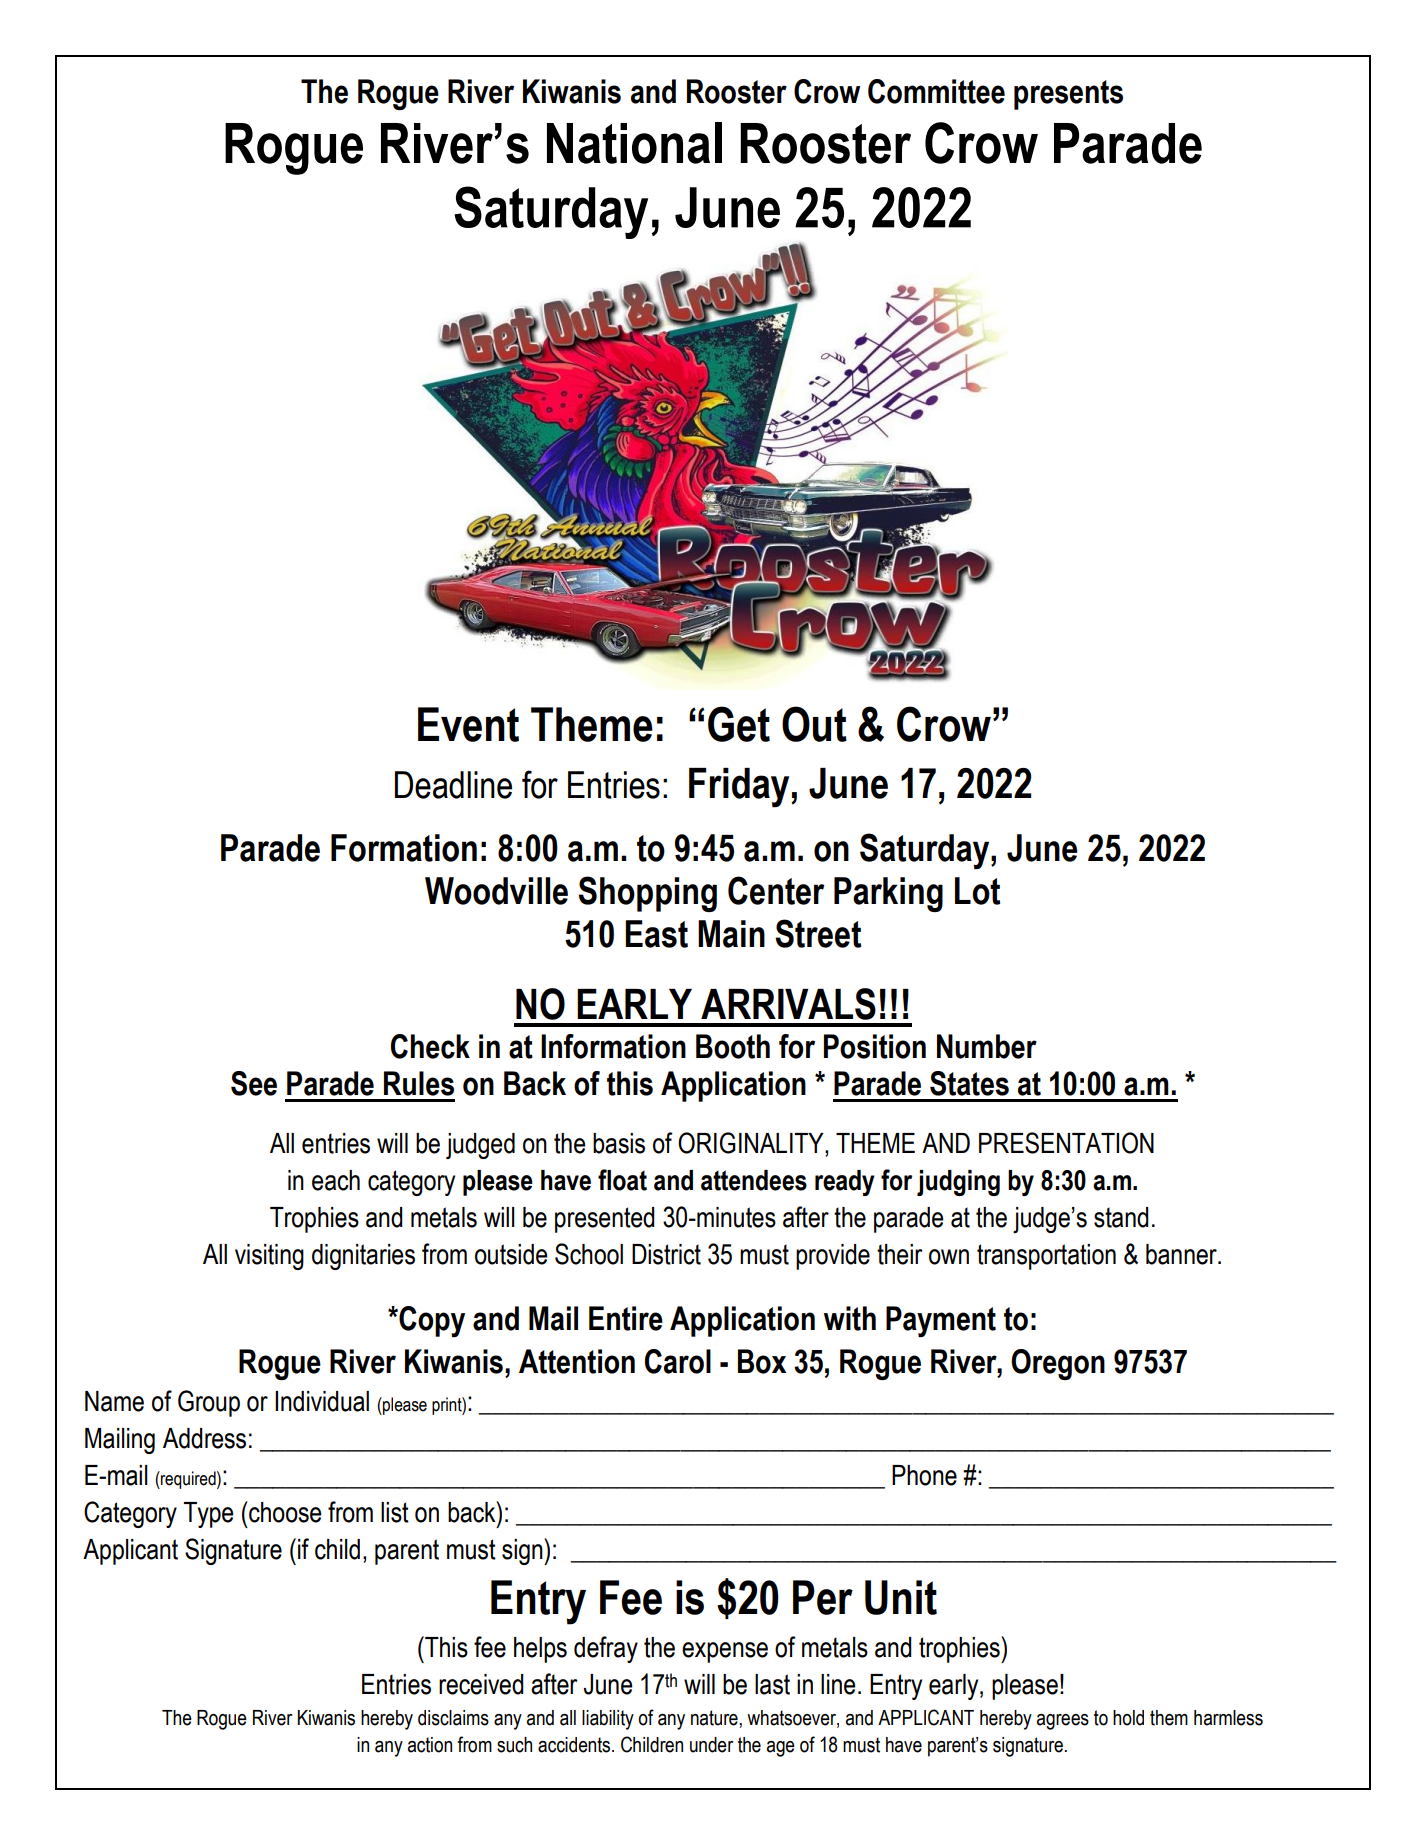 The width and height of the screenshot is (1426, 1845). What do you see at coordinates (634, 143) in the screenshot?
I see `National` at bounding box center [634, 143].
